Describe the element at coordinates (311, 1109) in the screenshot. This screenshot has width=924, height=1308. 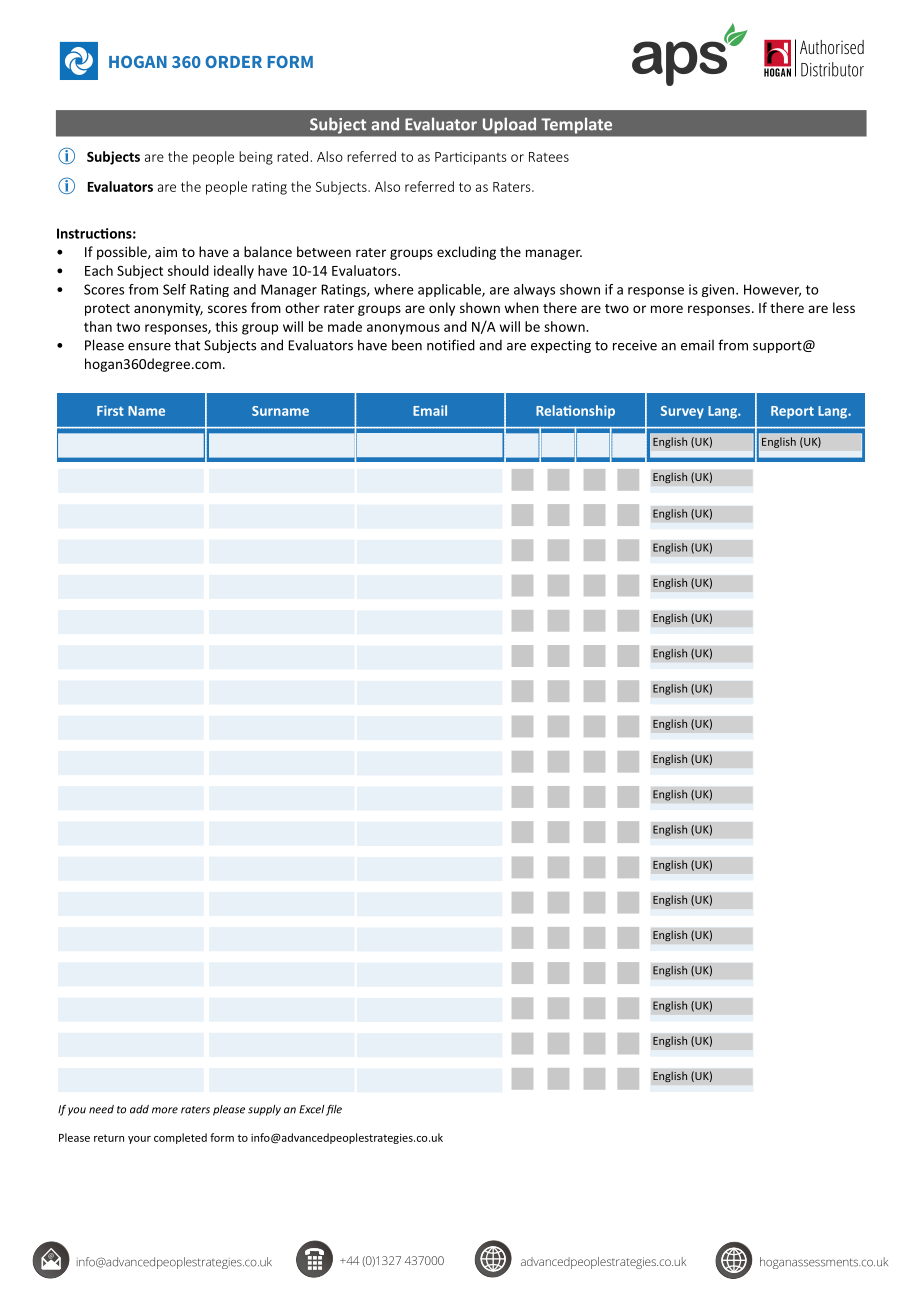
I see `Excel` at that location.
